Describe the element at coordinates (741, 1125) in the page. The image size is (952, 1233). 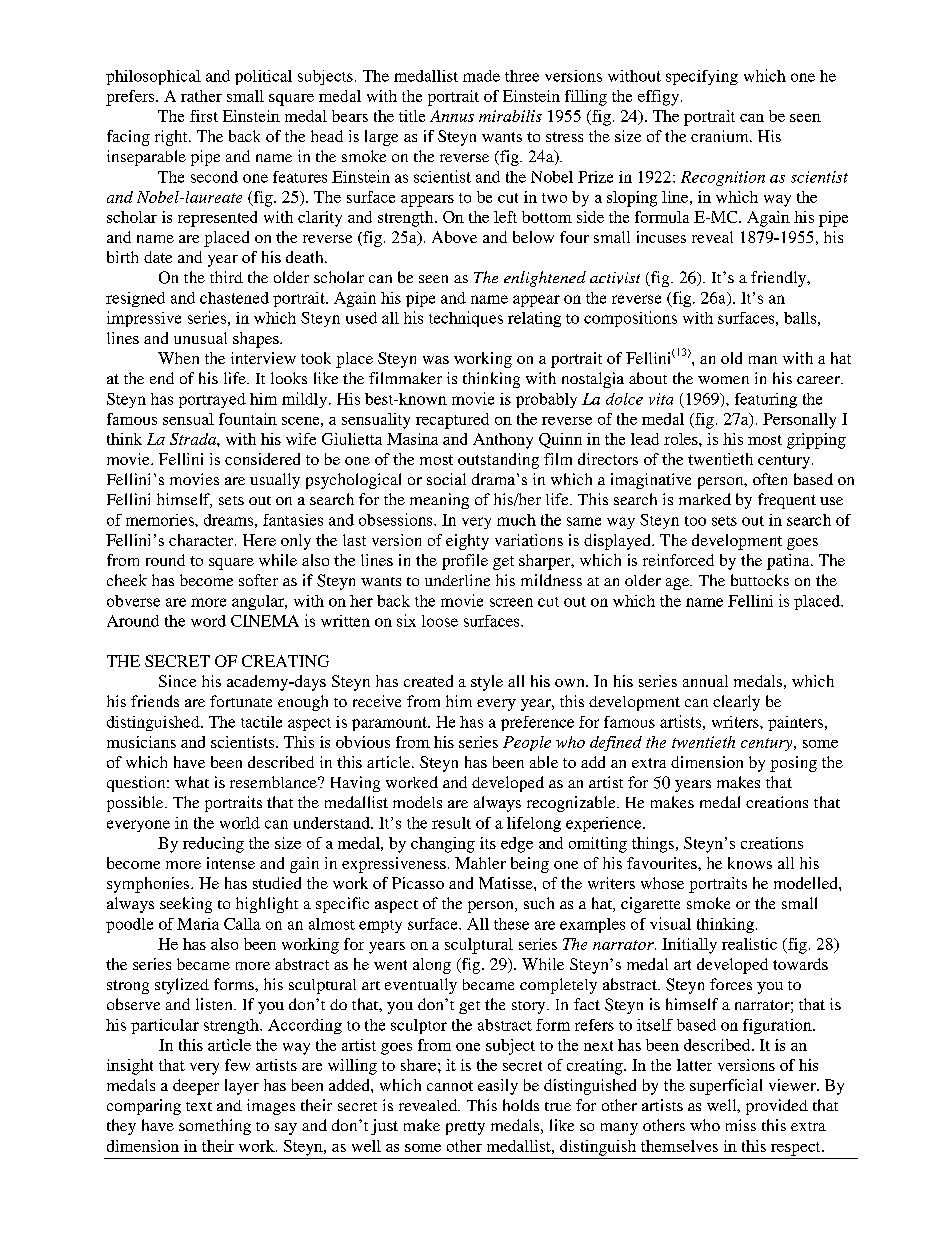
I see `miss` at that location.
